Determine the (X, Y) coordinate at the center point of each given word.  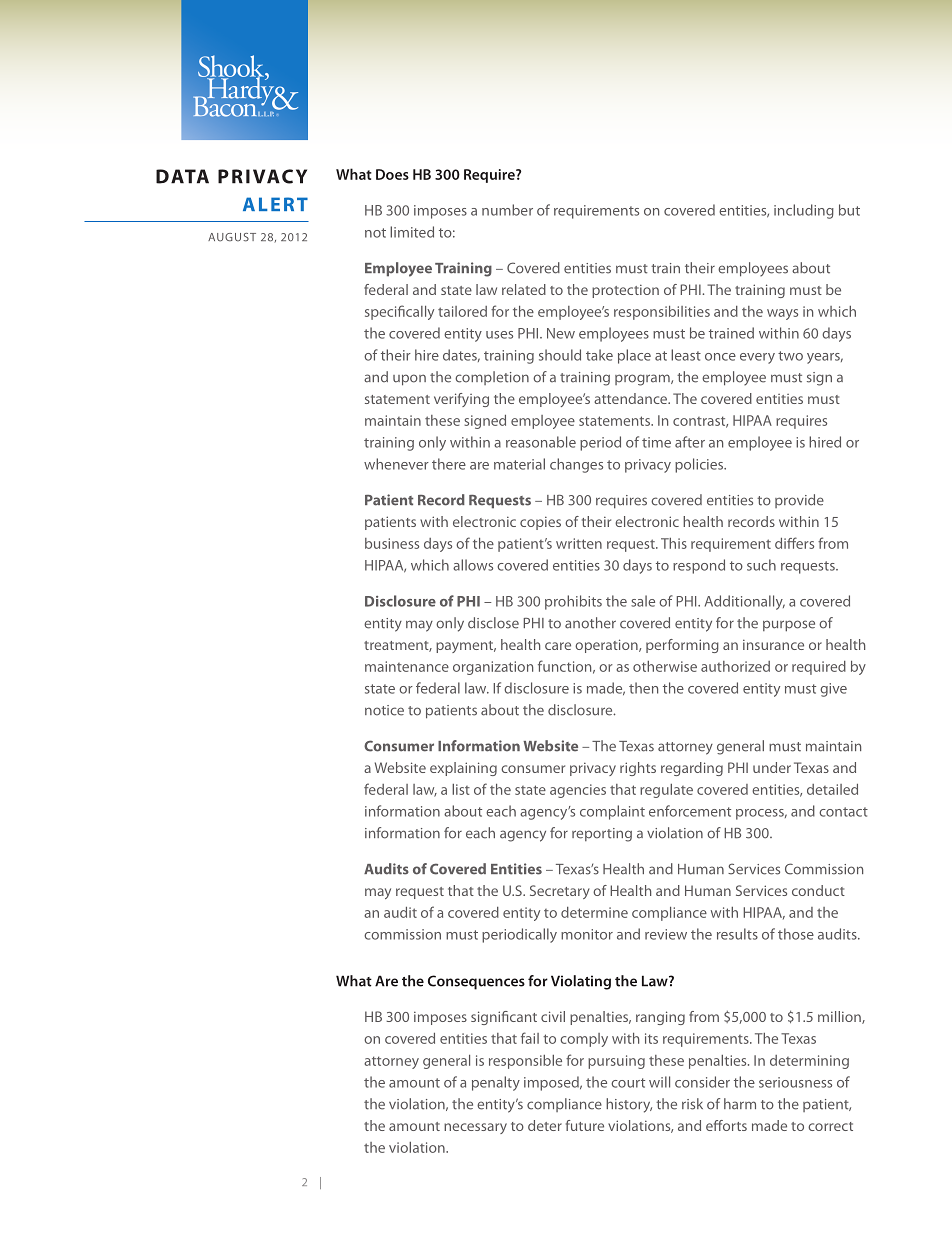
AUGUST (232, 237)
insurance (773, 644)
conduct (818, 890)
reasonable (541, 442)
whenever (396, 464)
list (461, 789)
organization (493, 668)
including (804, 211)
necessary (475, 1128)
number (507, 210)
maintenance (407, 666)
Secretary (560, 892)
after (690, 442)
